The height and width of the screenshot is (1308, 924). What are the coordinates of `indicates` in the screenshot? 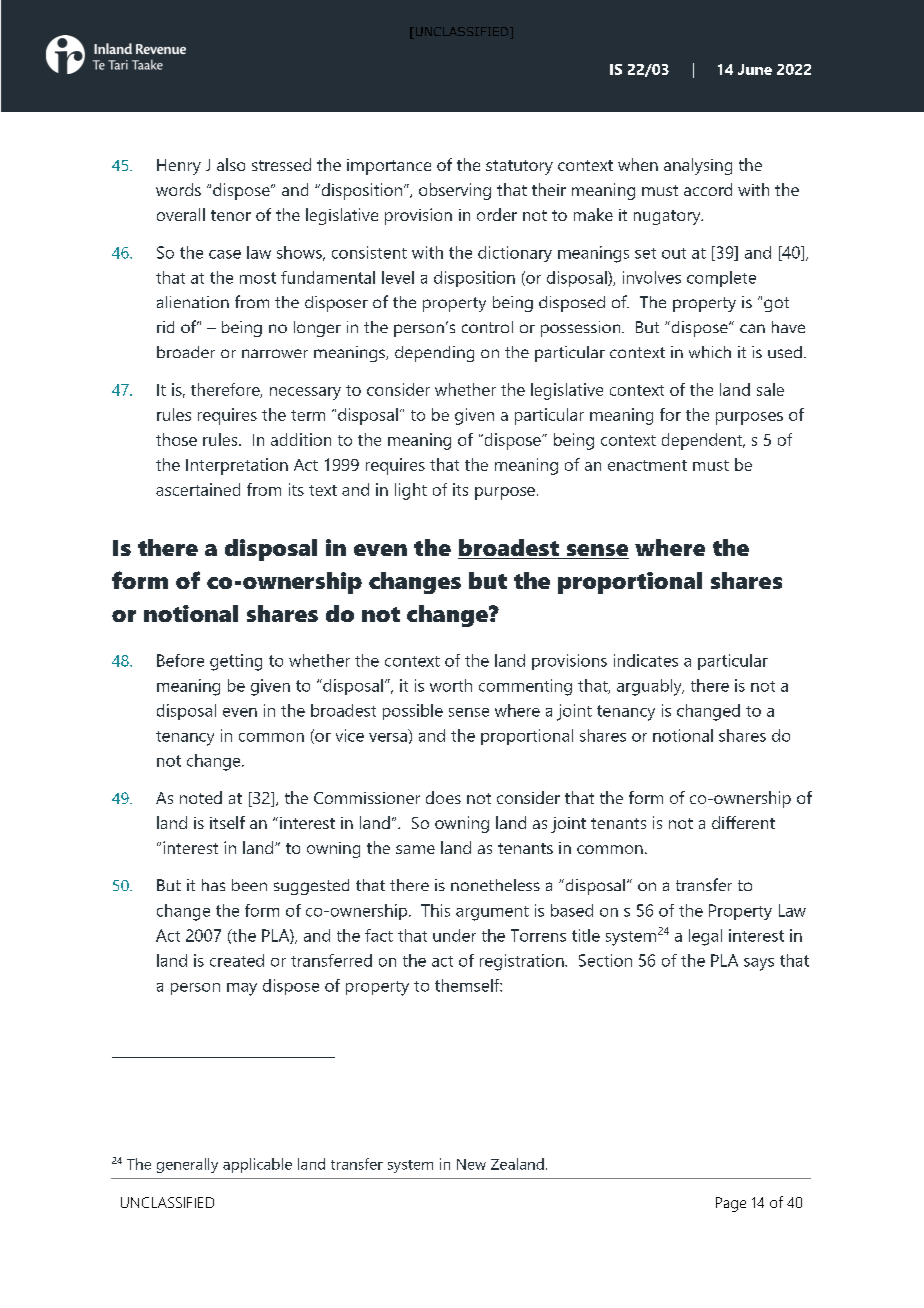 It's located at (646, 660).
